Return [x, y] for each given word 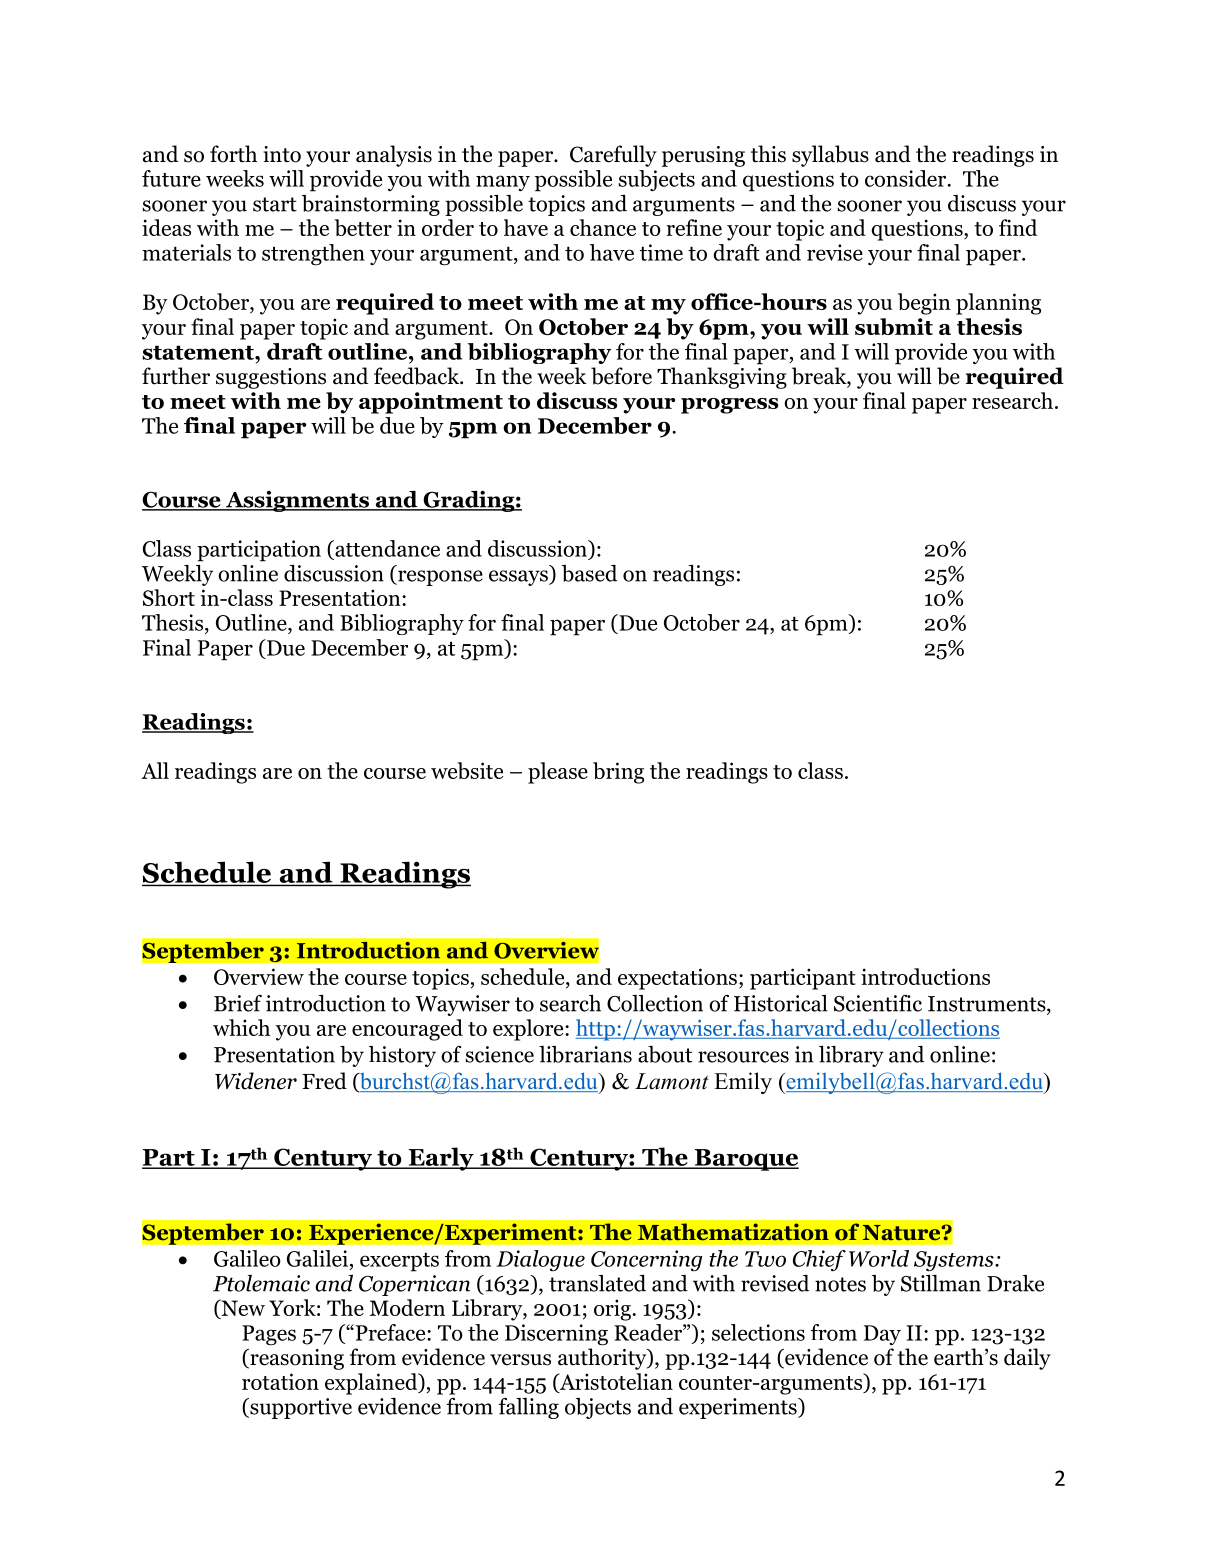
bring [618, 773]
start [275, 204]
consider [907, 178]
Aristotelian [615, 1382]
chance [603, 227]
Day [882, 1335]
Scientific [878, 1003]
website [467, 770]
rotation [280, 1381]
